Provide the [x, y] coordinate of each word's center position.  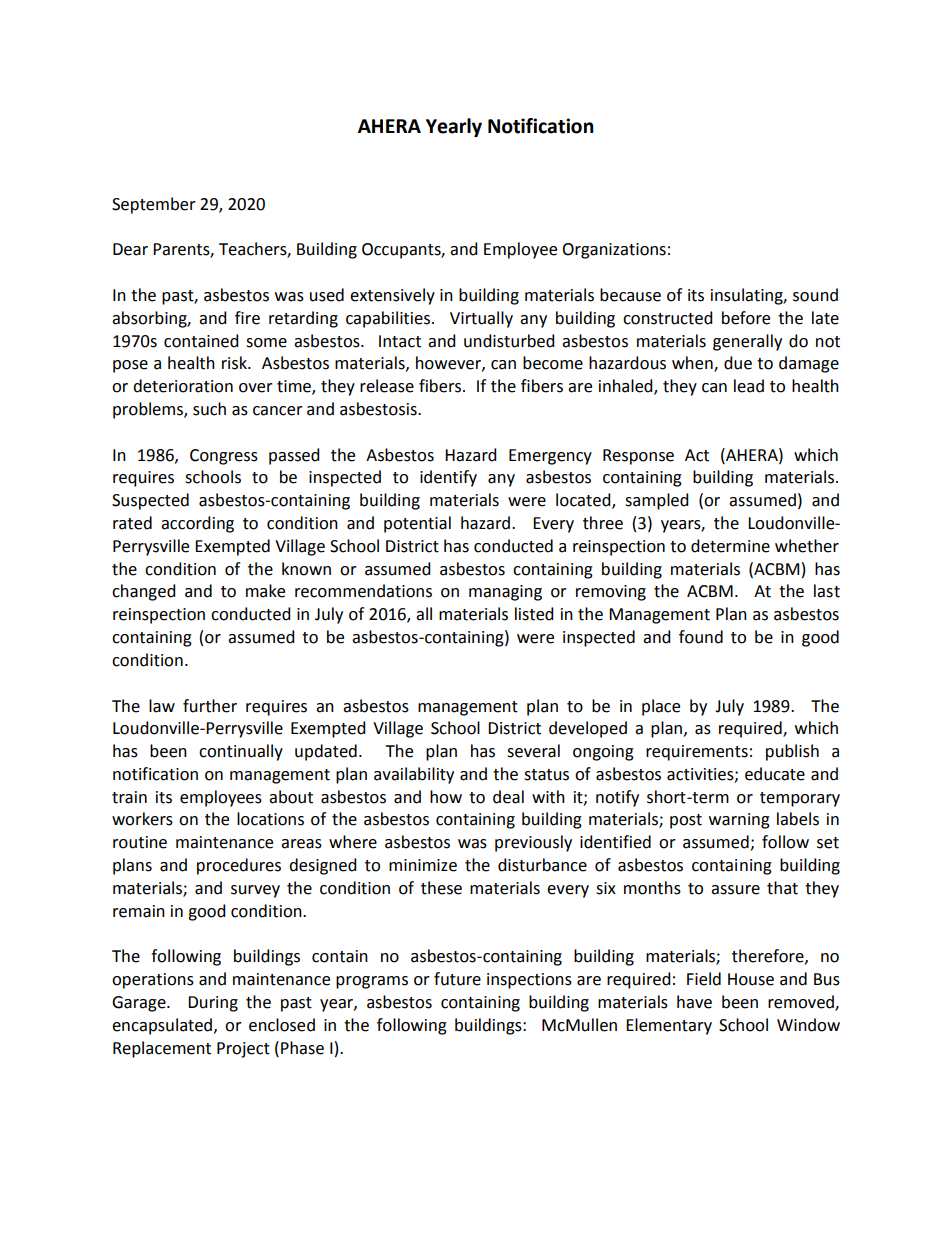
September [154, 205]
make [265, 591]
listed [534, 614]
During [213, 1004]
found [701, 637]
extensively [392, 296]
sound [815, 295]
